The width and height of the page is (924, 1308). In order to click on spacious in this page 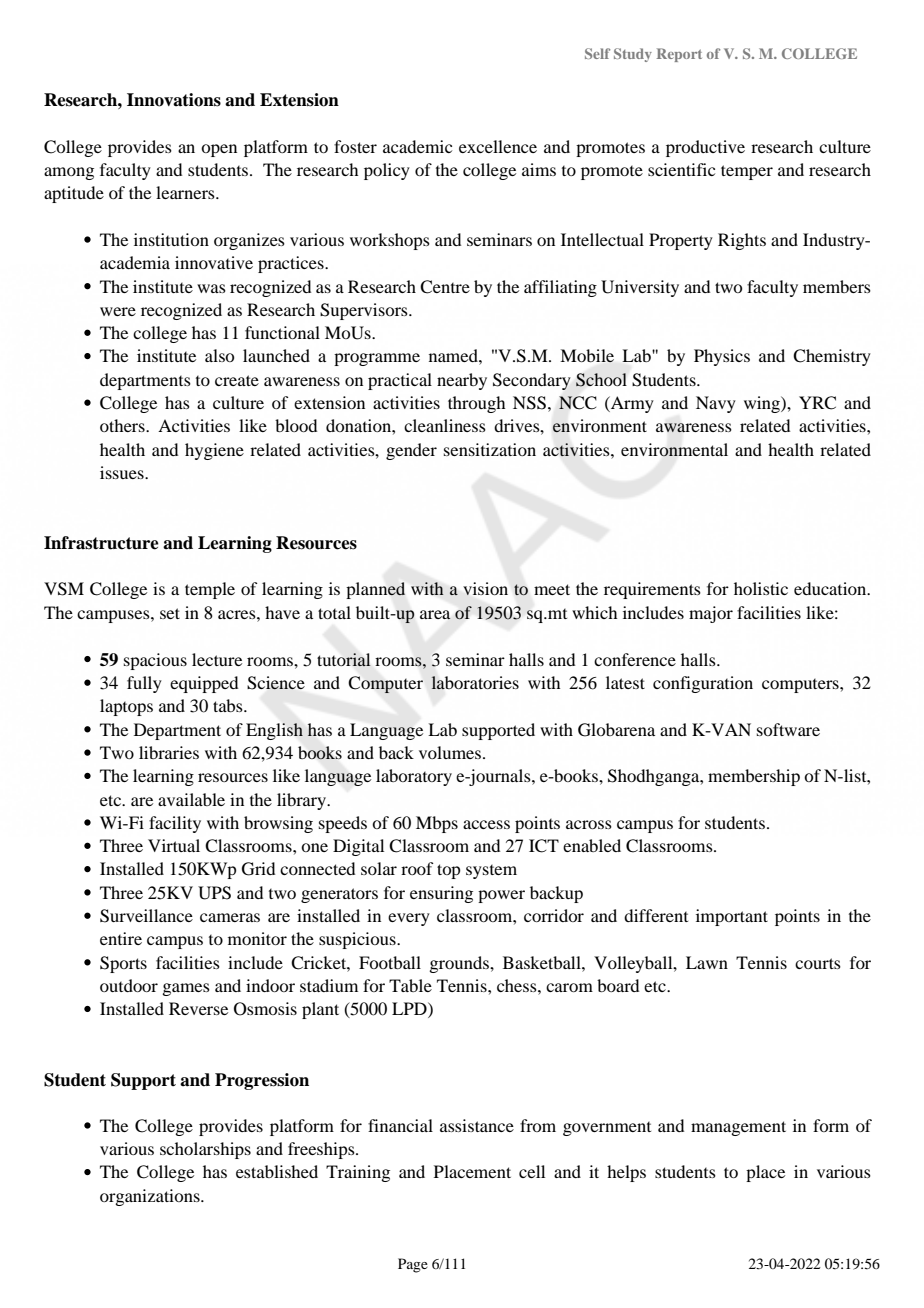, I will do `click(155, 661)`.
